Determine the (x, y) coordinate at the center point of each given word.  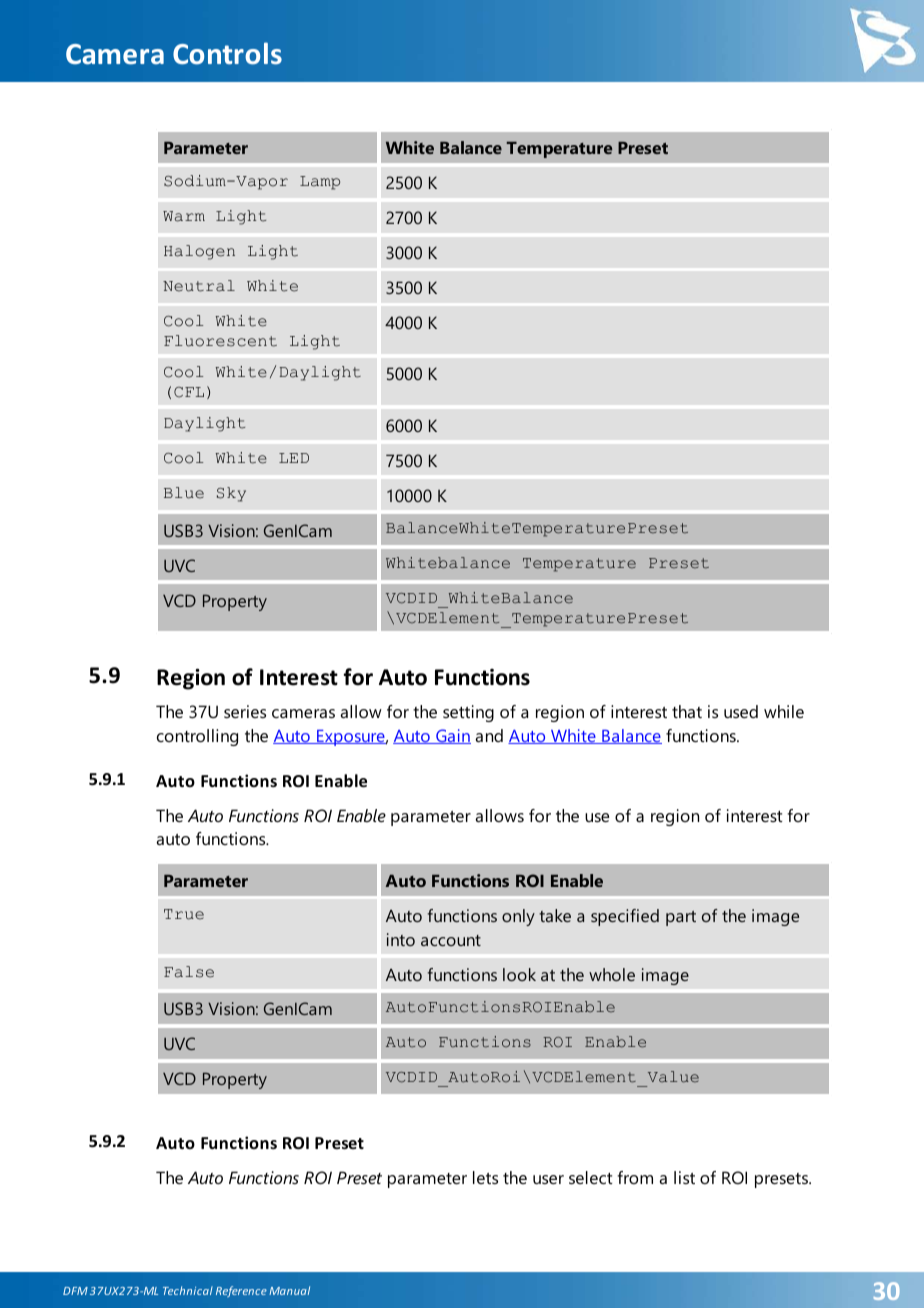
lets (485, 1177)
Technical (188, 1290)
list (684, 1177)
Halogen (199, 252)
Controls (227, 53)
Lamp (320, 183)
